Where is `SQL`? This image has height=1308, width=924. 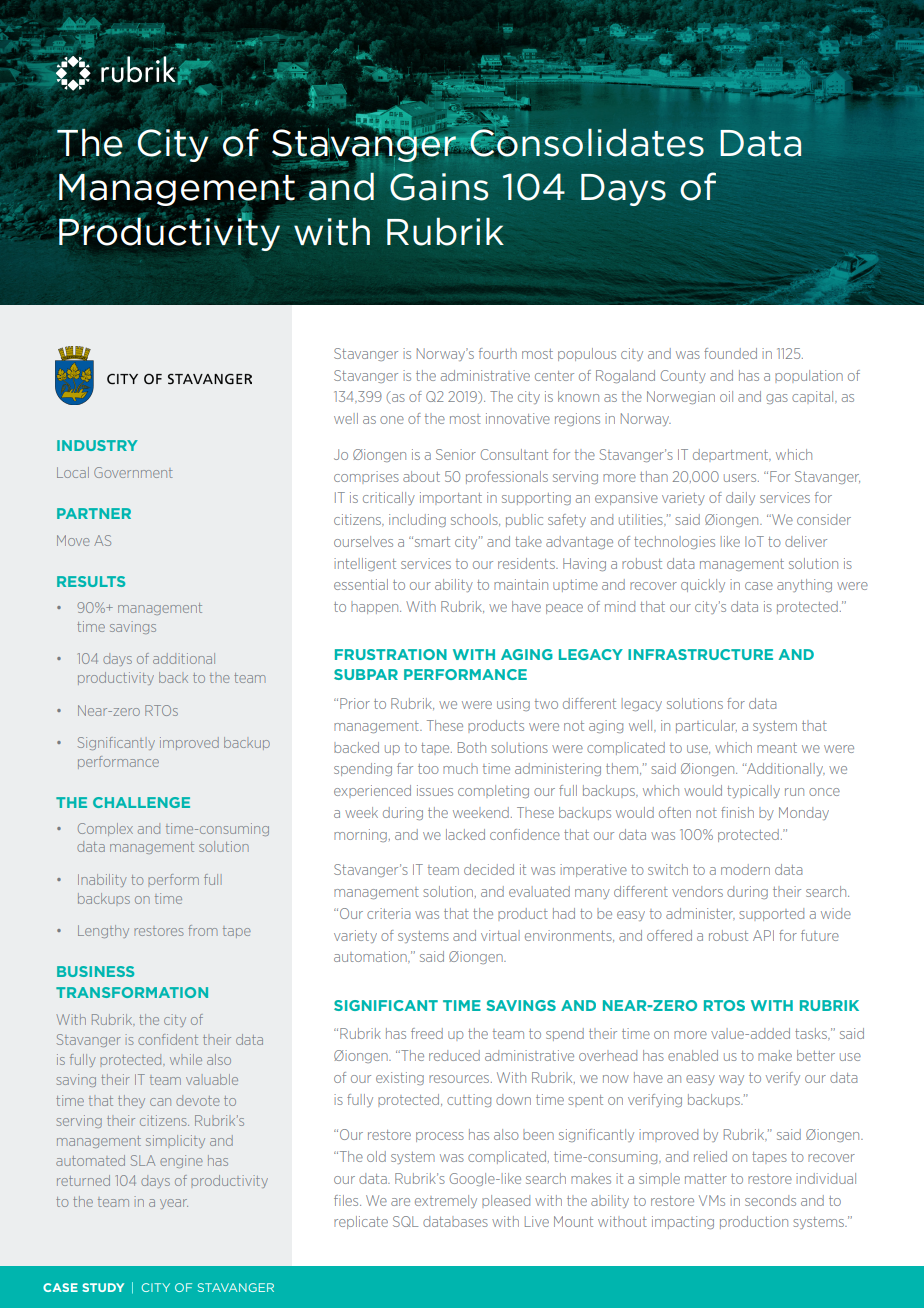
SQL is located at coordinates (405, 1221).
